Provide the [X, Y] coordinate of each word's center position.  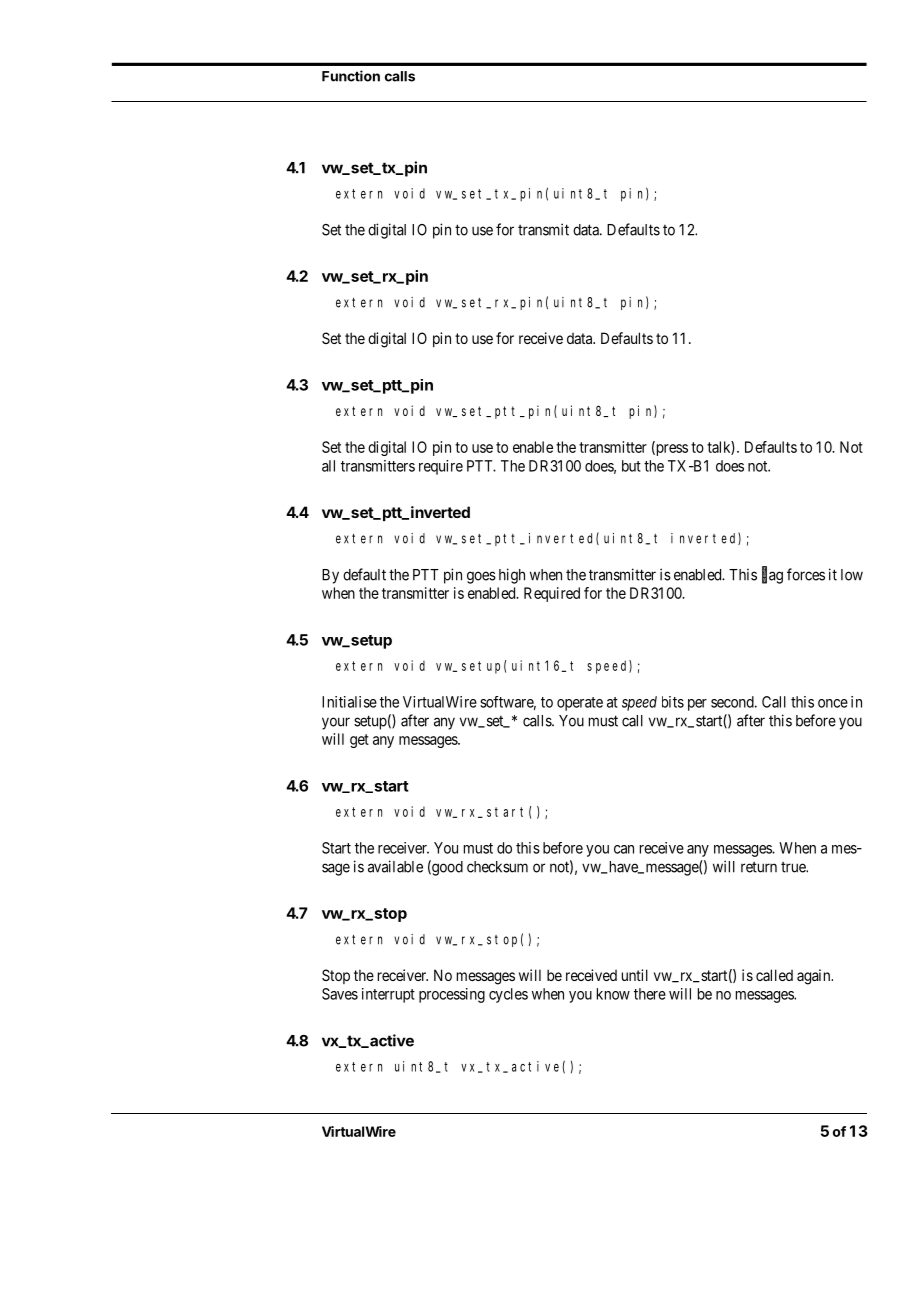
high [512, 576]
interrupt [388, 995]
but [631, 466]
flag [772, 575]
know [613, 994]
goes [481, 577]
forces [806, 574]
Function [351, 76]
